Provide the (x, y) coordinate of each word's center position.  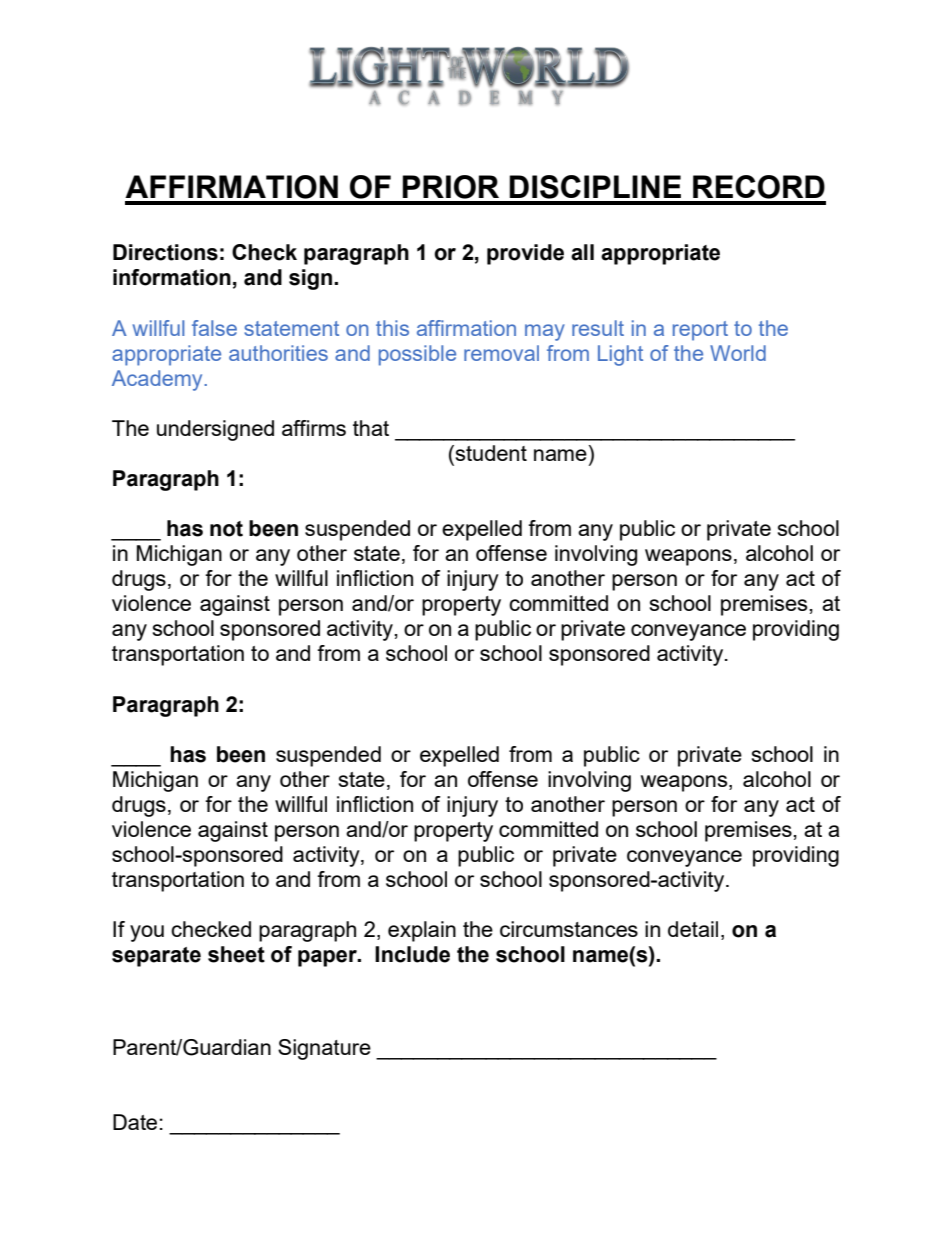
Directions (165, 252)
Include (412, 954)
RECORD (759, 187)
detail (693, 929)
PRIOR (450, 187)
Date (135, 1122)
